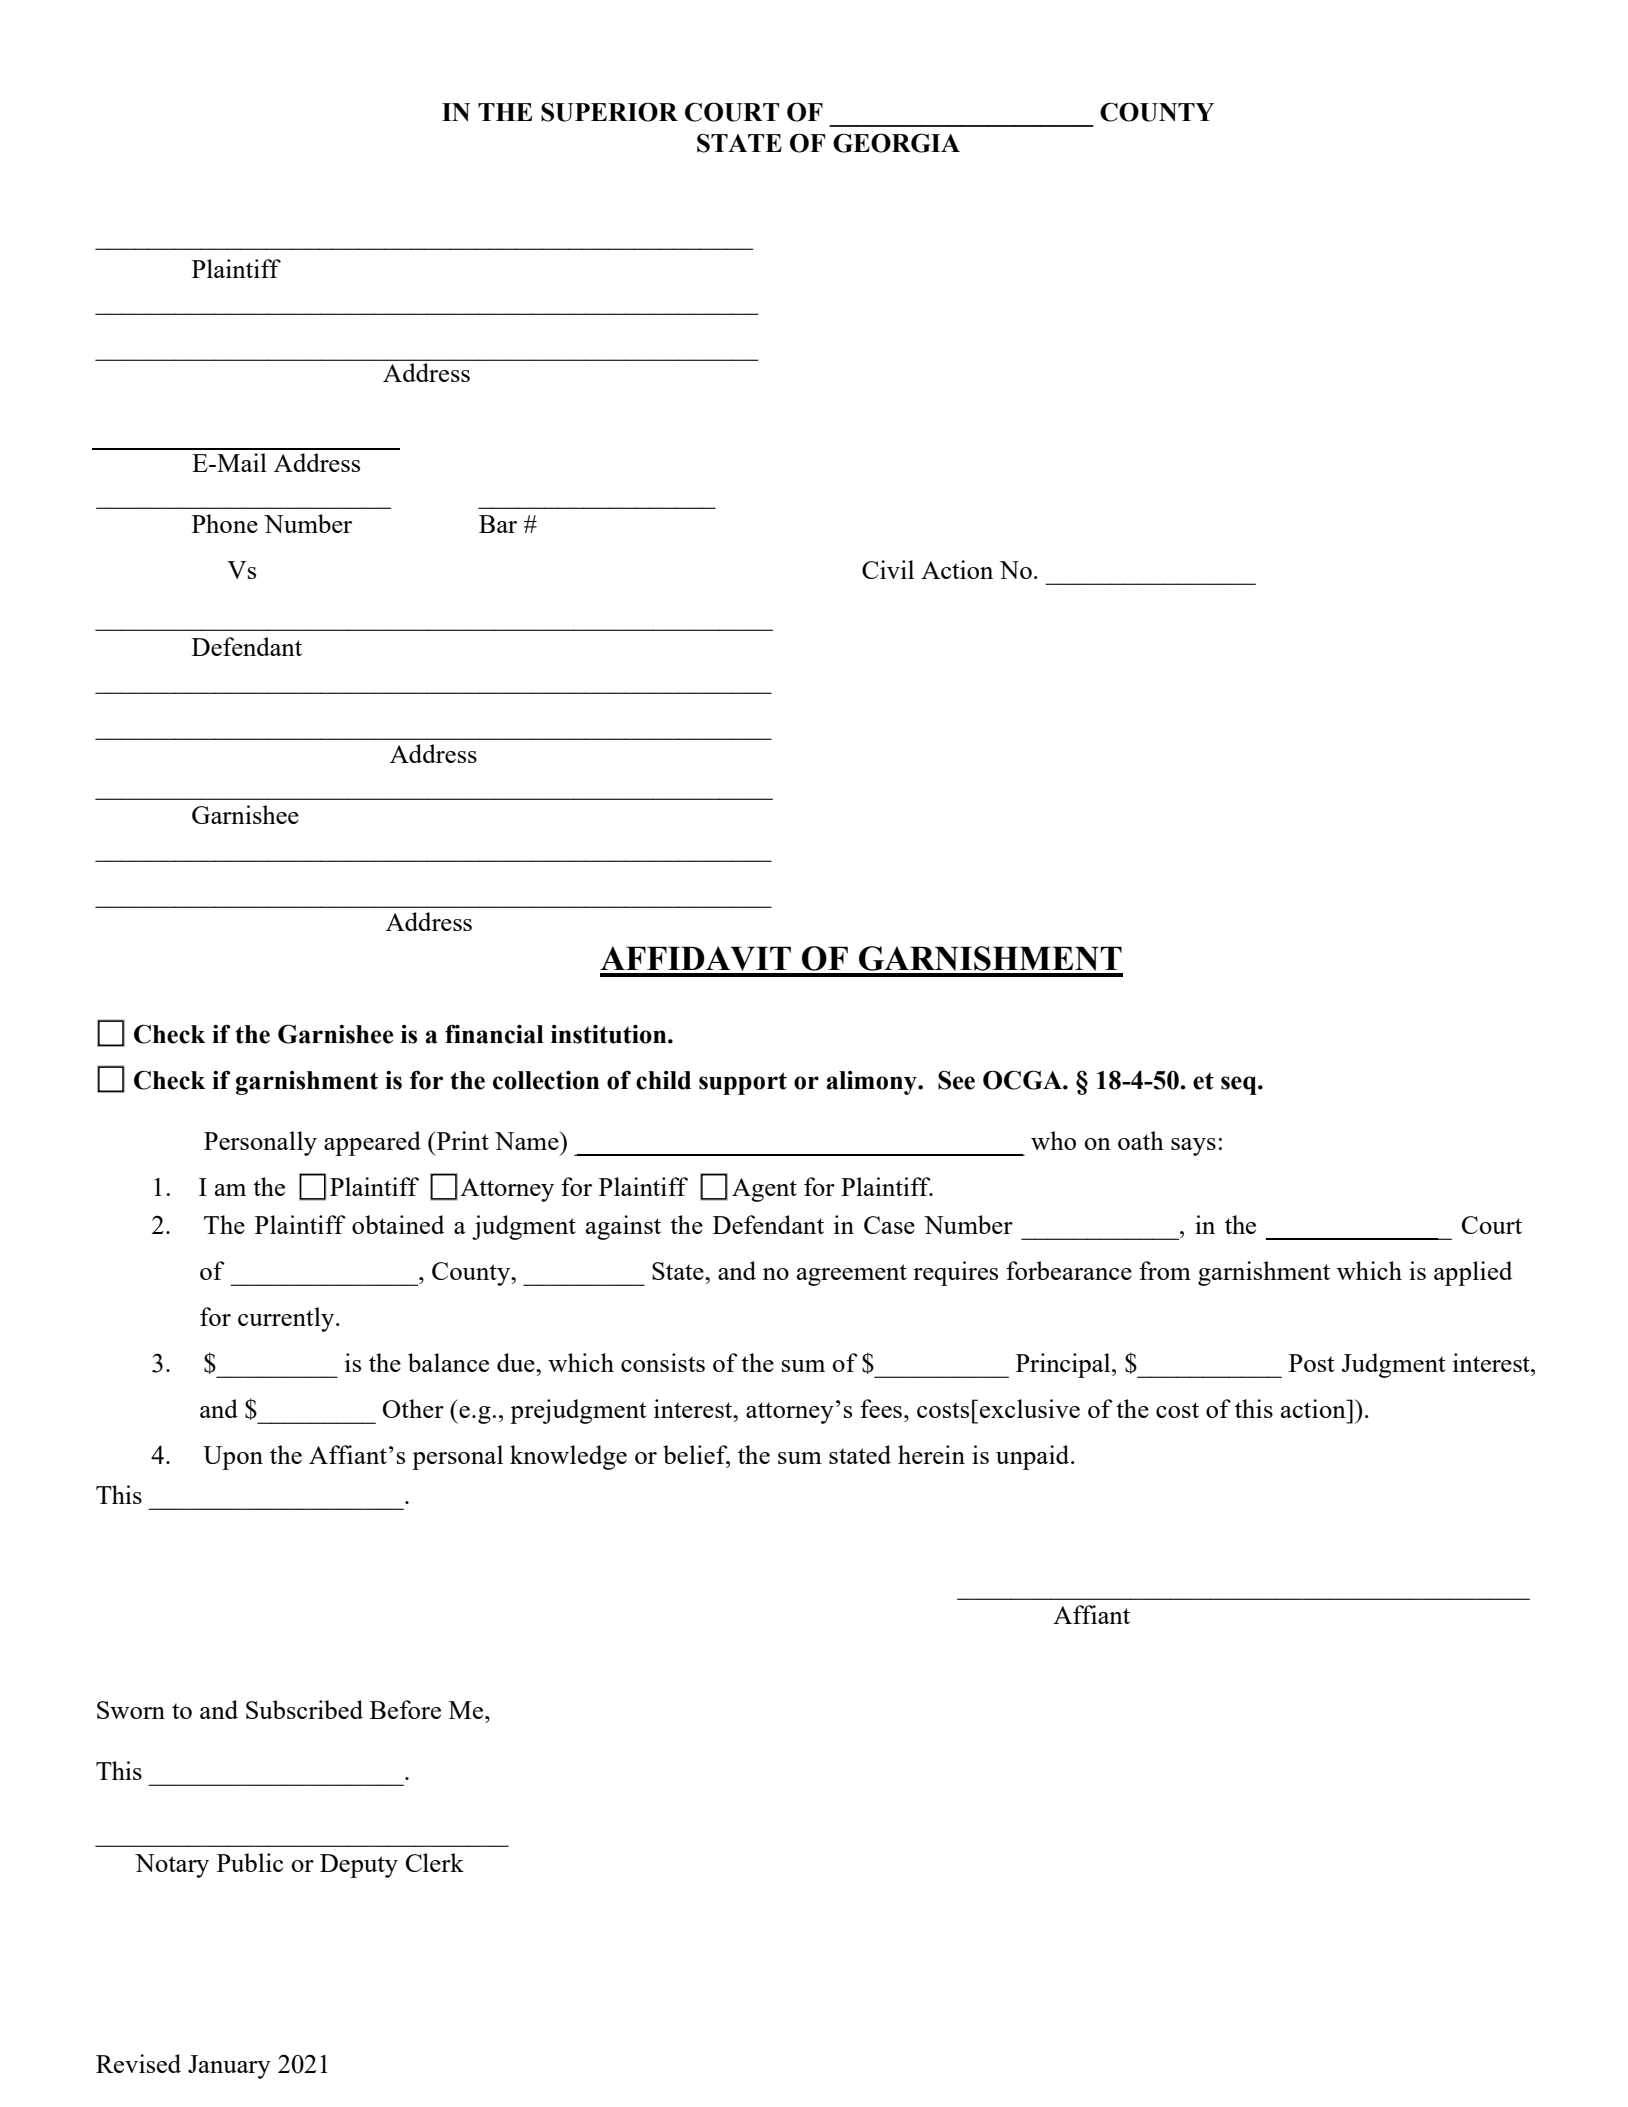 The width and height of the image is (1628, 2107). Describe the element at coordinates (931, 1454) in the image. I see `herein` at that location.
